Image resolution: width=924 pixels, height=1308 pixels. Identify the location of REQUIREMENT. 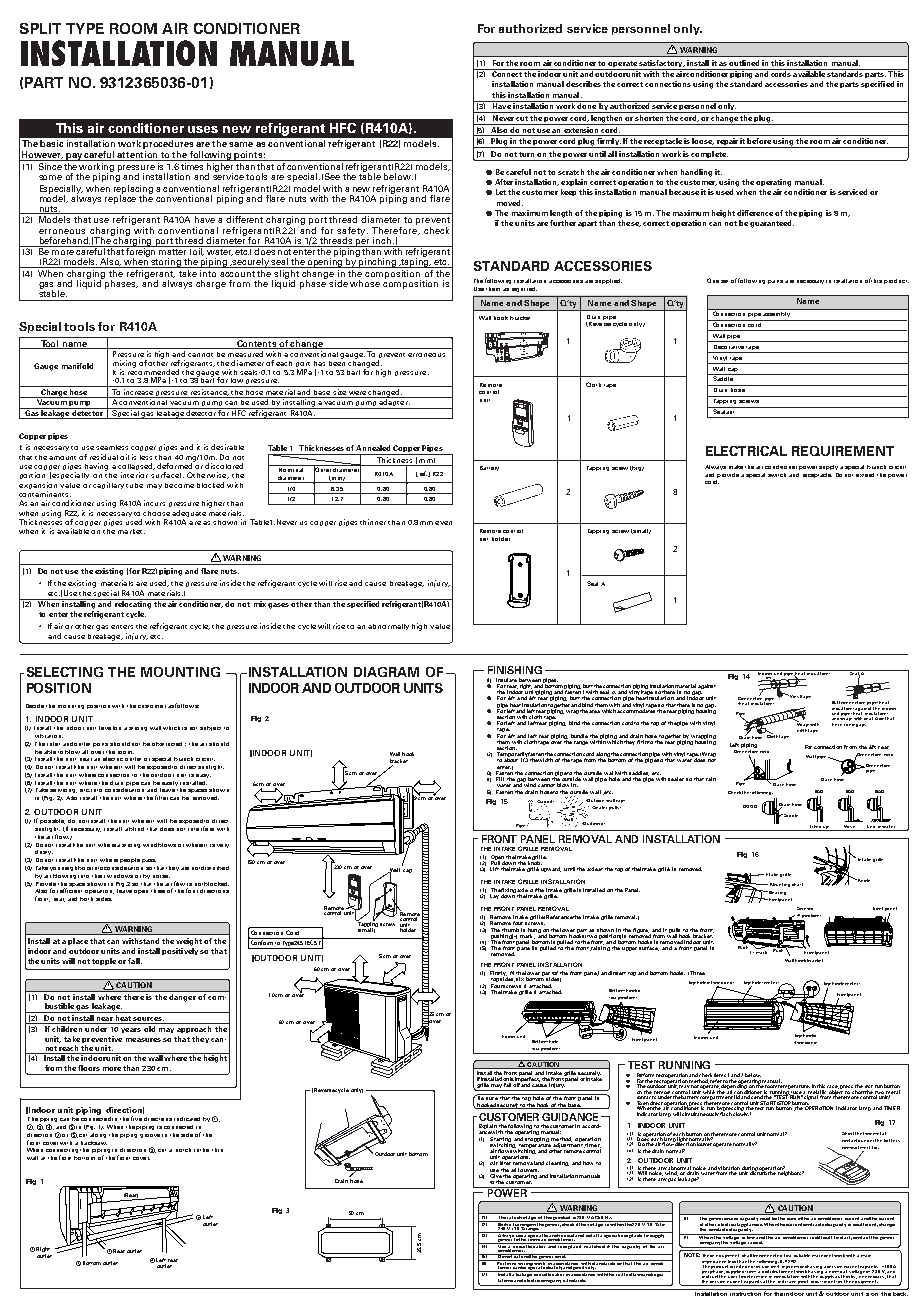
(843, 451).
